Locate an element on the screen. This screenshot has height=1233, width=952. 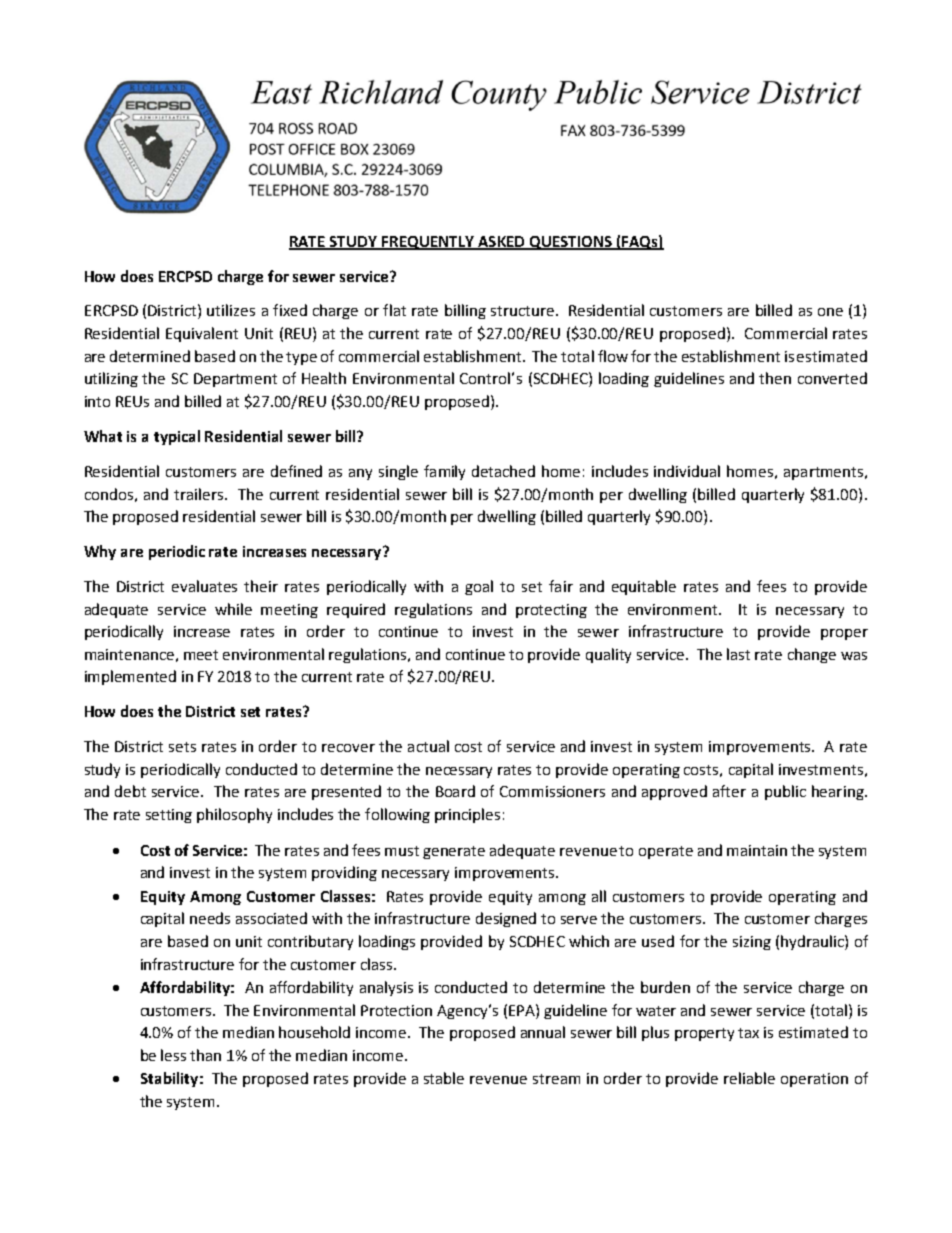
public is located at coordinates (785, 792).
